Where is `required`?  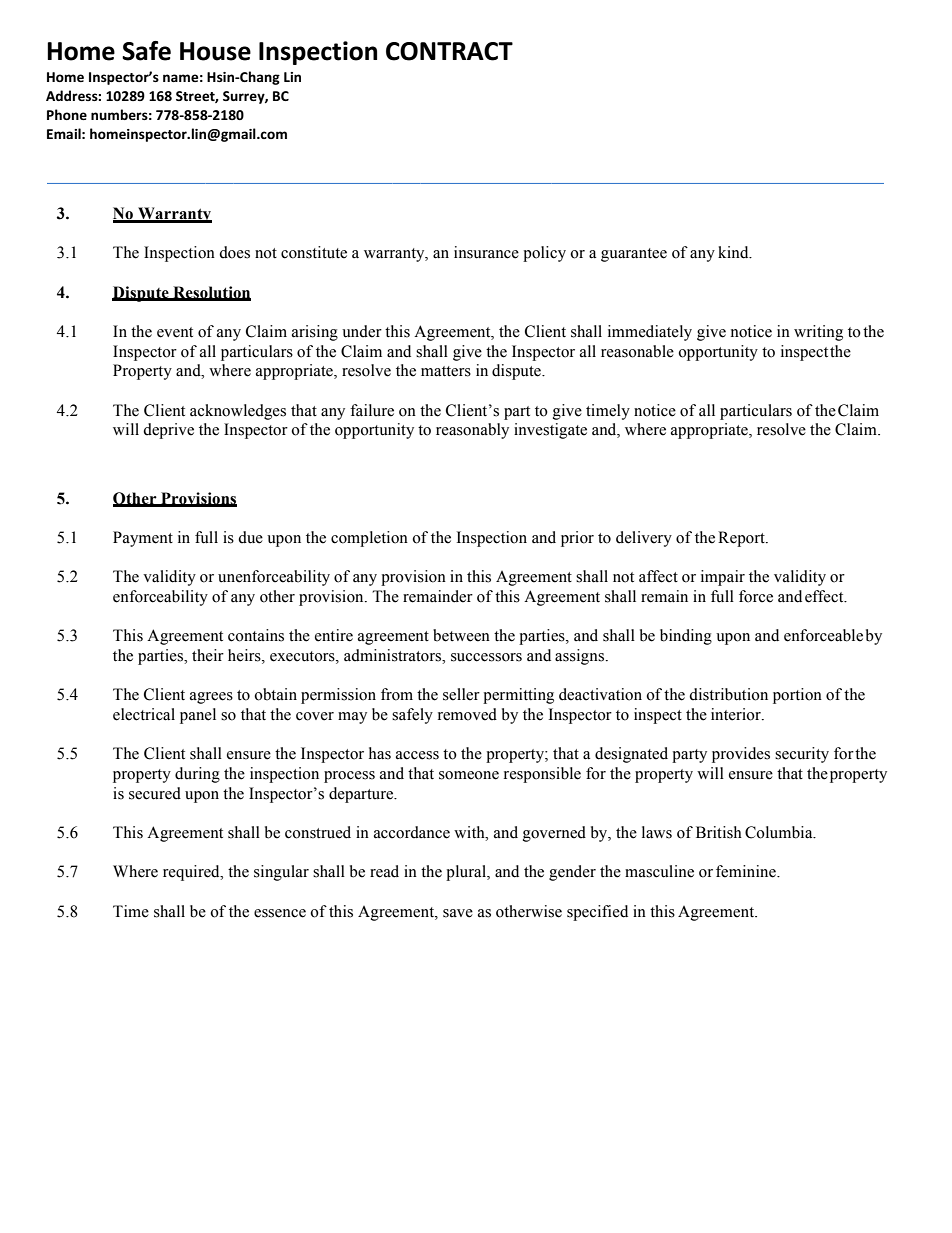
required is located at coordinates (192, 873).
